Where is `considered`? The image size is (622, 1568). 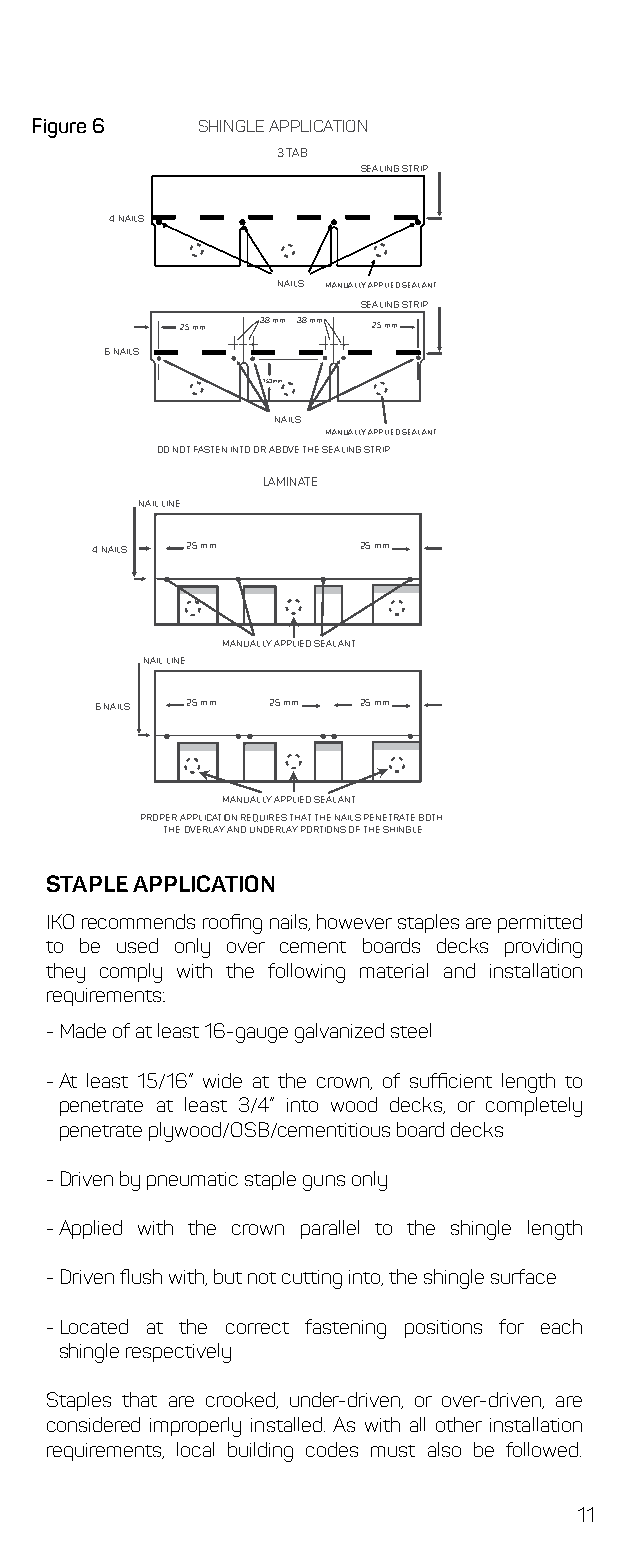
considered is located at coordinates (93, 1424).
